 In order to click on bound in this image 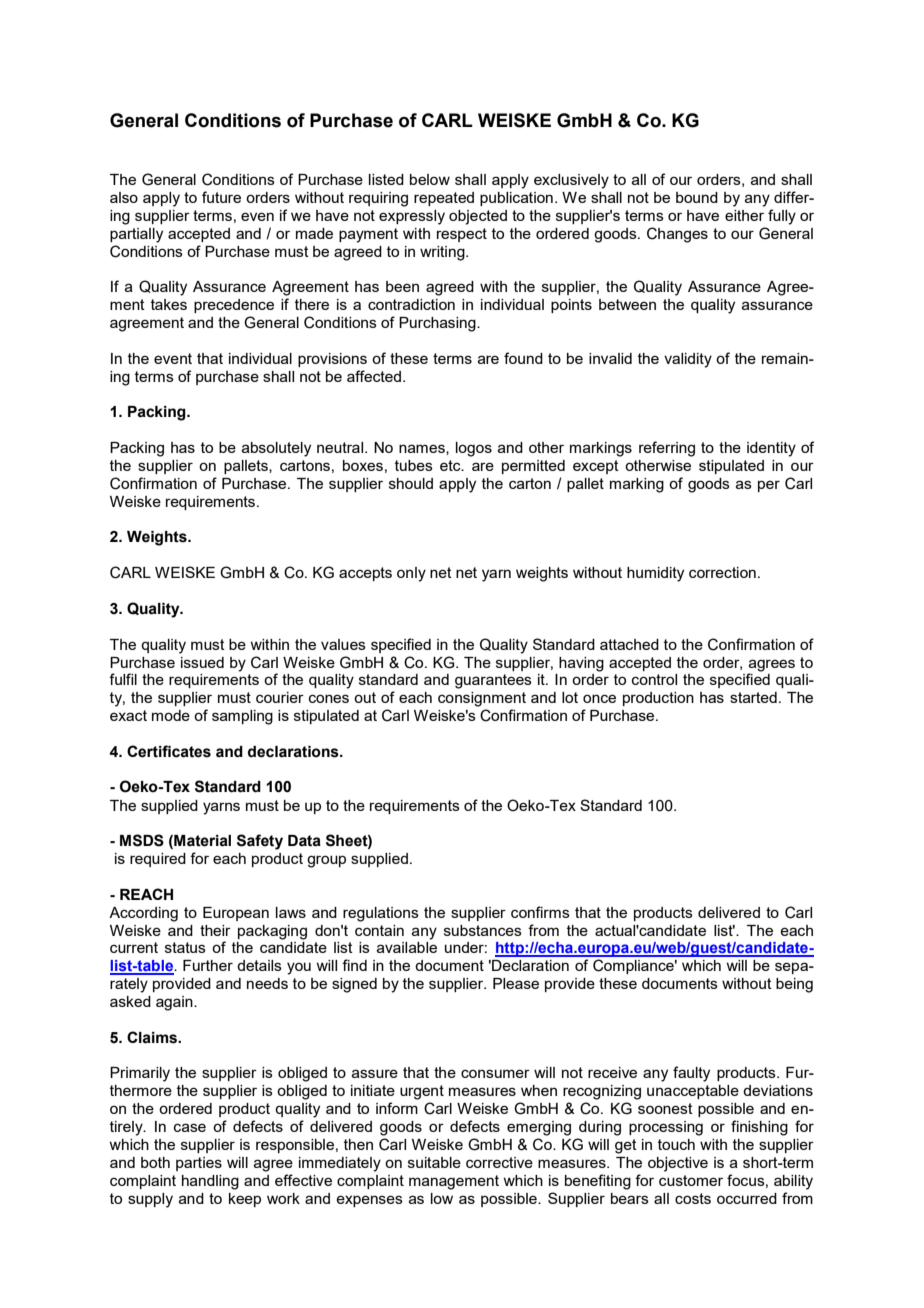, I will do `click(697, 197)`.
